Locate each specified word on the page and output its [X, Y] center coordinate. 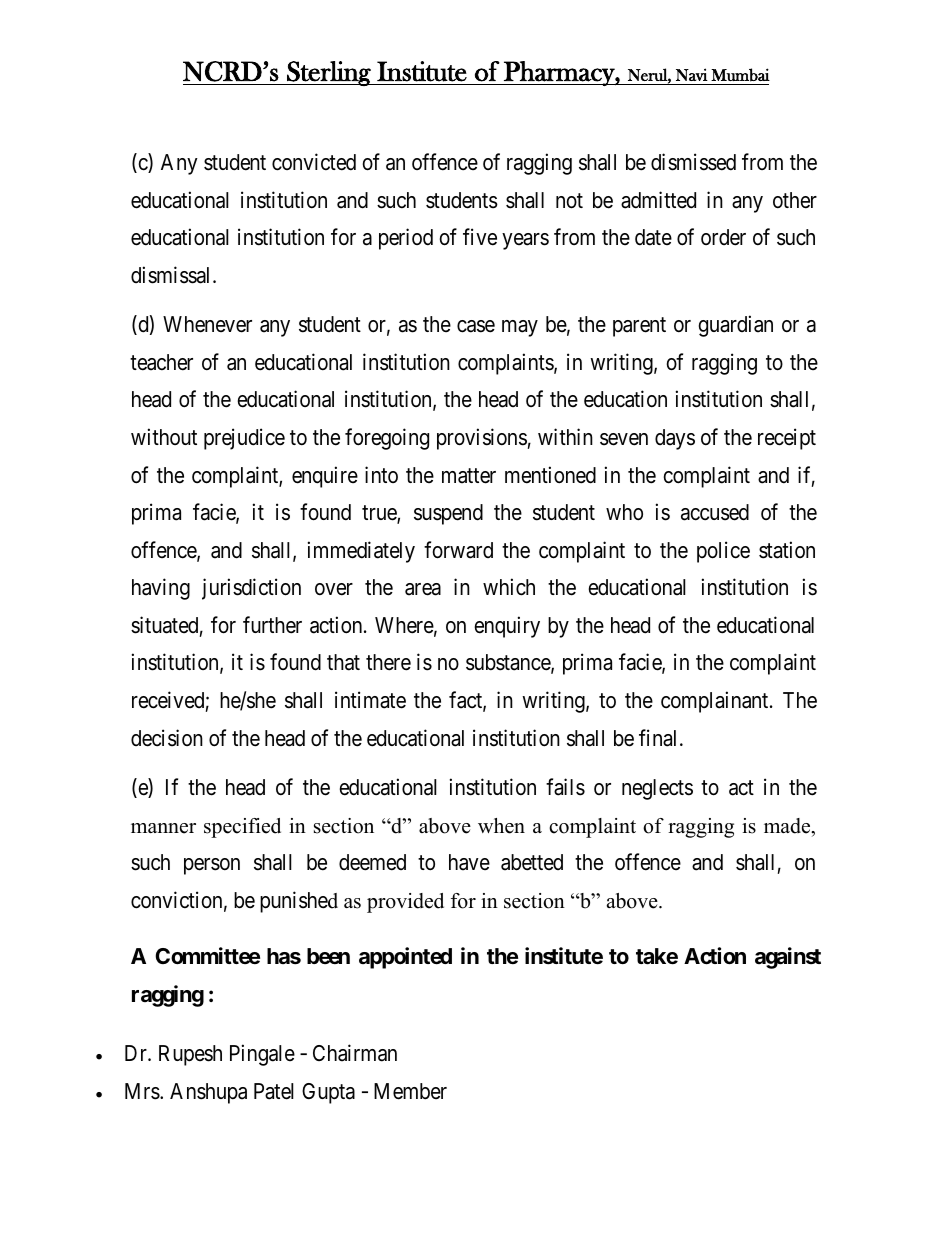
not [569, 201]
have [469, 862]
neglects [657, 789]
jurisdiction [251, 589]
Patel [274, 1091]
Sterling [329, 73]
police [723, 552]
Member [410, 1091]
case [476, 326]
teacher [161, 362]
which [509, 587]
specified [242, 828]
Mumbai [740, 75]
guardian [736, 326]
